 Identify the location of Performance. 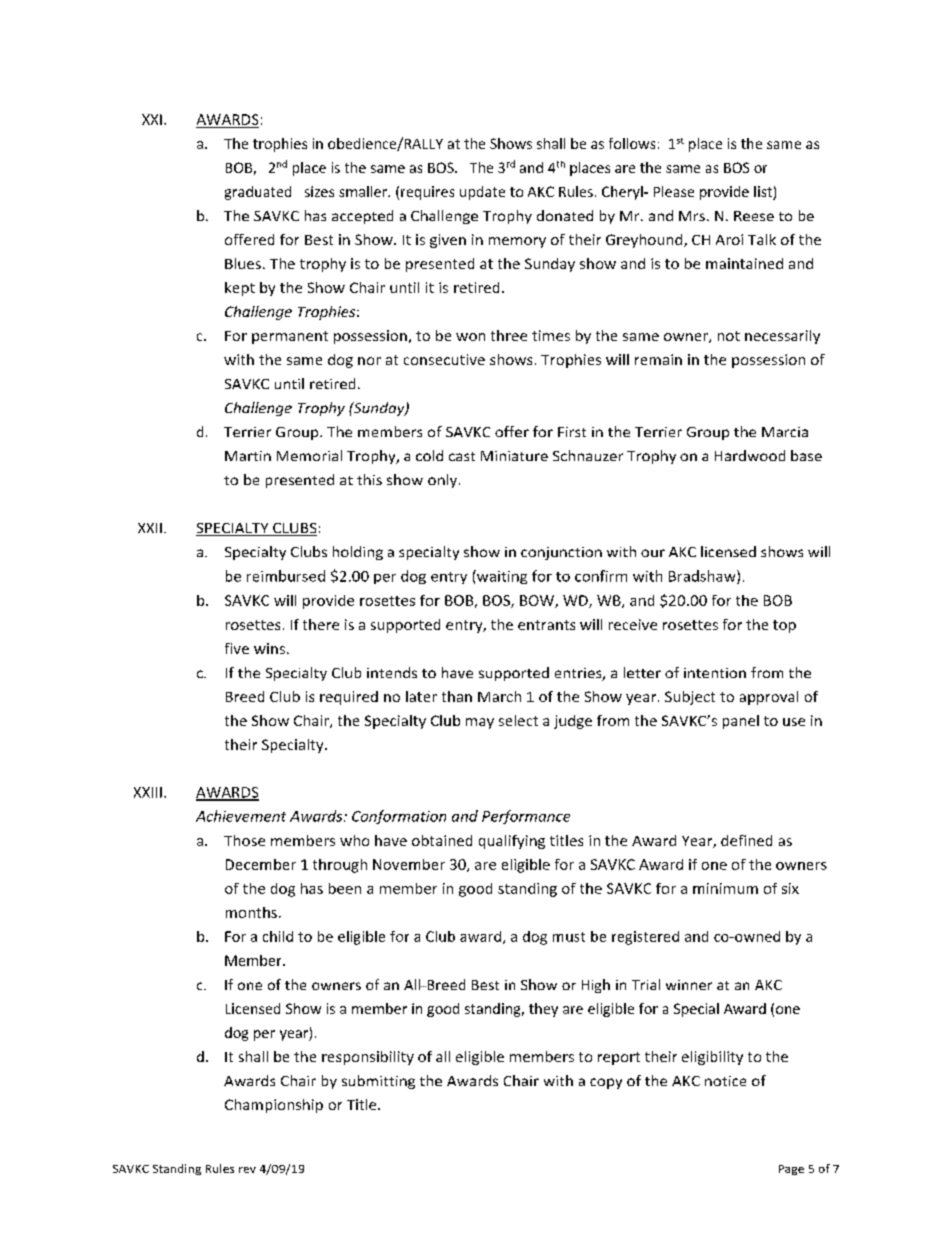
(526, 817).
